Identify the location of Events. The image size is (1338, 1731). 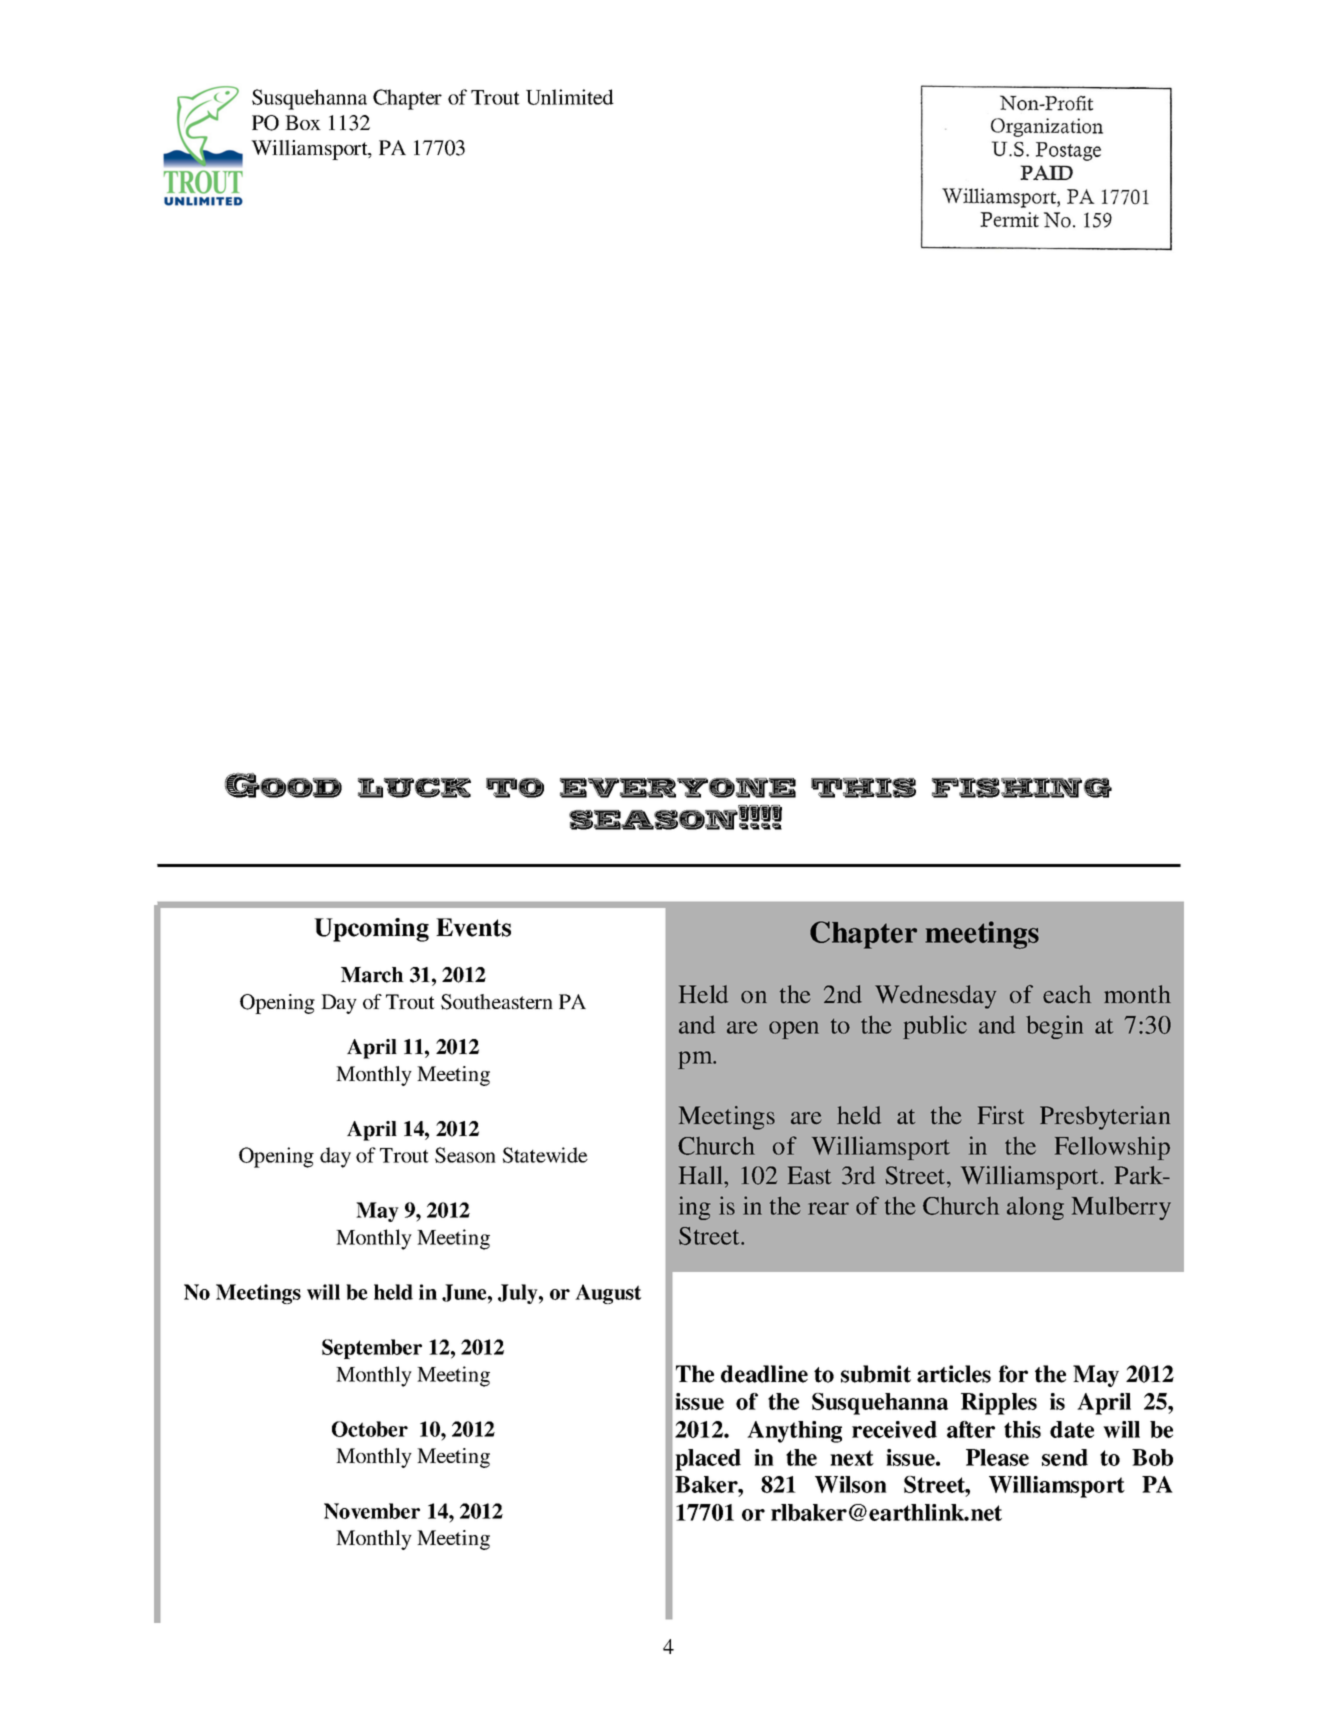
(473, 927).
